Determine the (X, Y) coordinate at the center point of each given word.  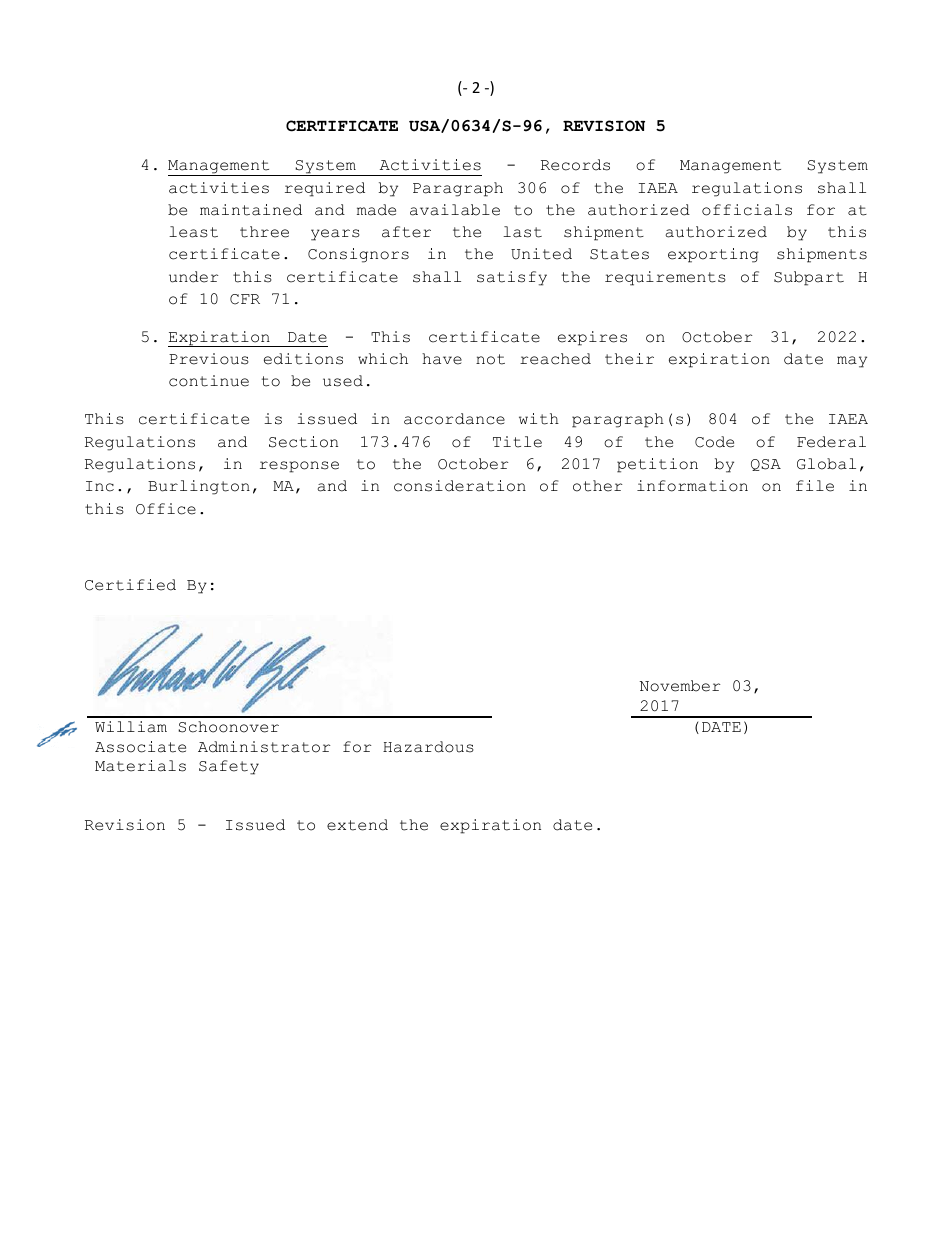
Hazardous (428, 747)
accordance (454, 419)
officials (747, 210)
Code (714, 442)
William (131, 727)
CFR (245, 299)
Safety (229, 767)
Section (303, 442)
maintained (251, 210)
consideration (460, 486)
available (455, 210)
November (680, 686)
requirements (665, 278)
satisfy (512, 278)
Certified (130, 585)
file (815, 486)
